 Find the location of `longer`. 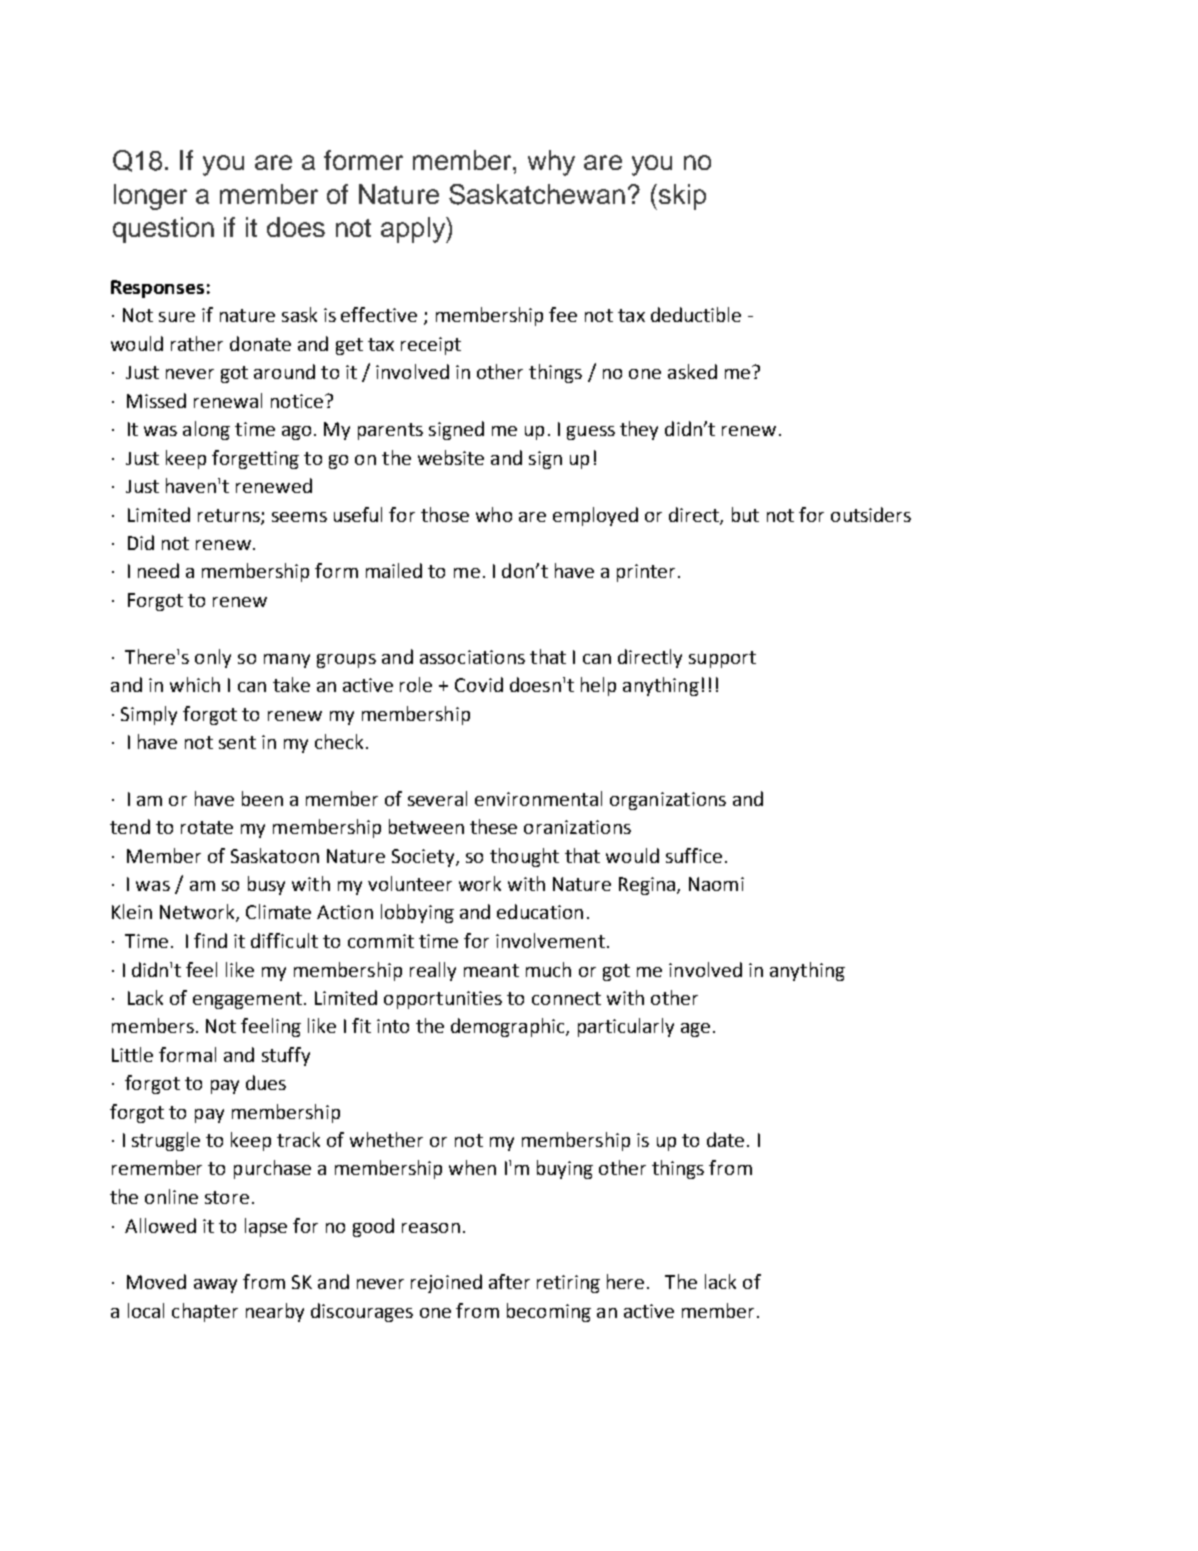

longer is located at coordinates (150, 197).
